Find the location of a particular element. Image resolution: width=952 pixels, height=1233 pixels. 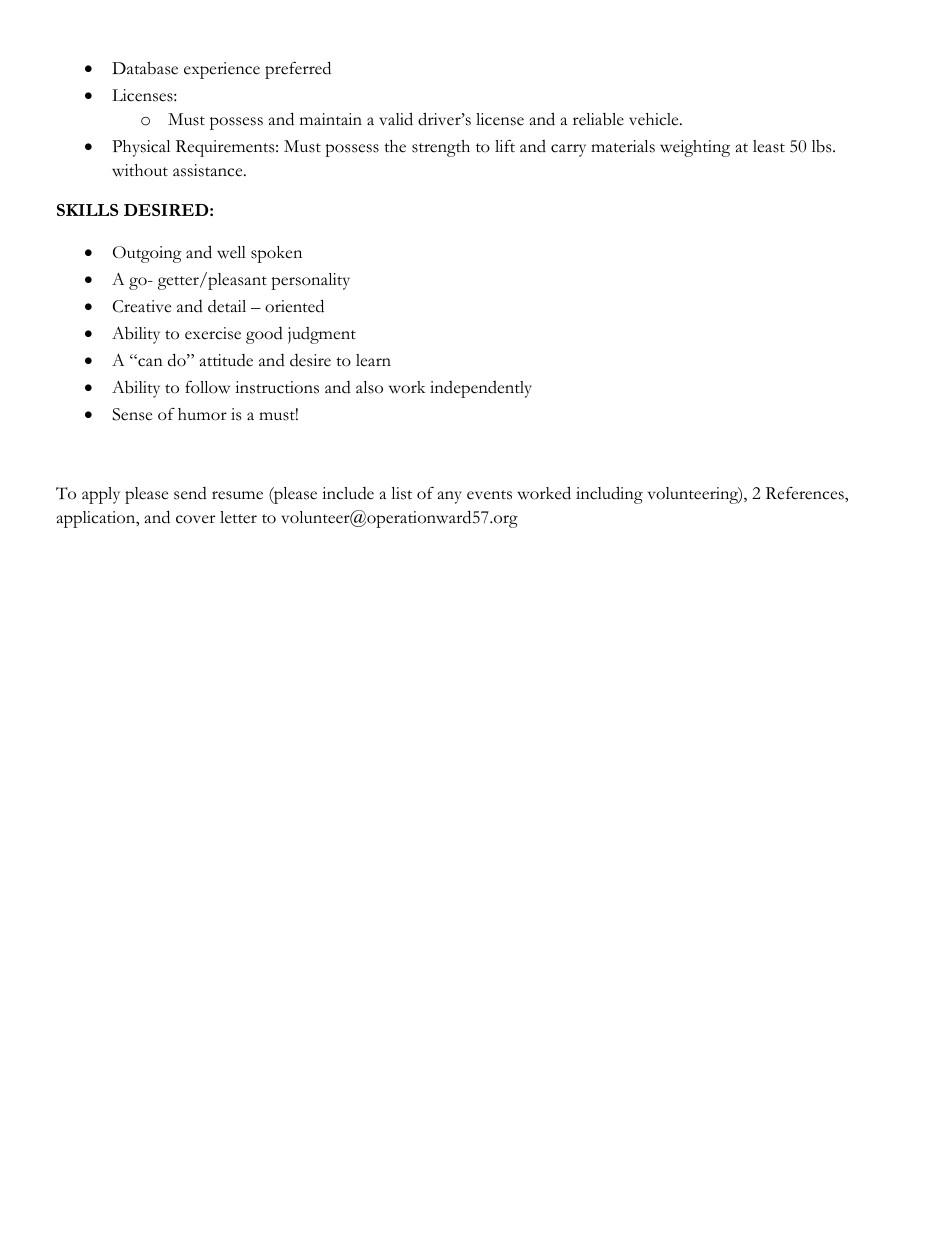

learn is located at coordinates (373, 360).
